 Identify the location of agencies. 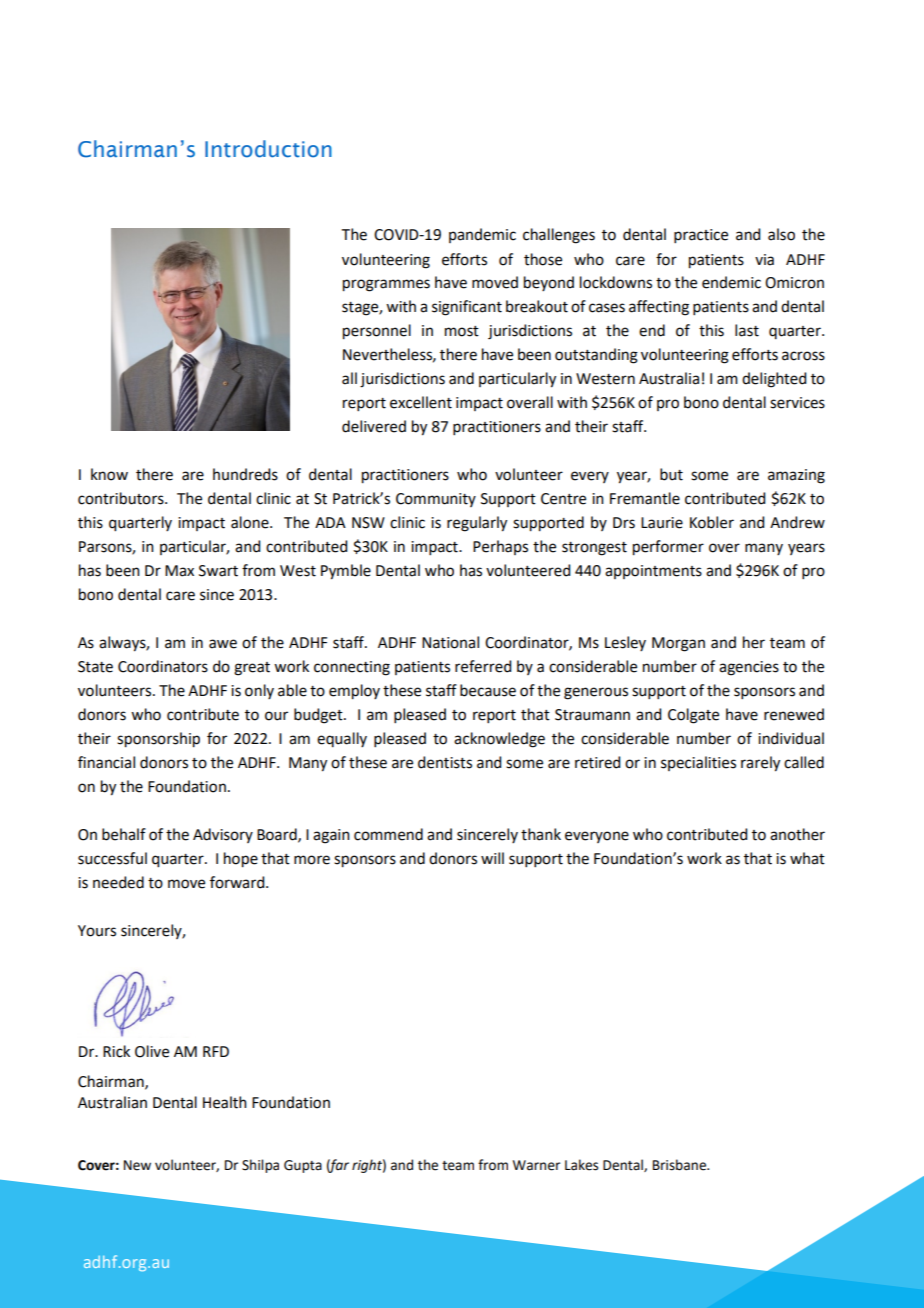
(749, 668).
